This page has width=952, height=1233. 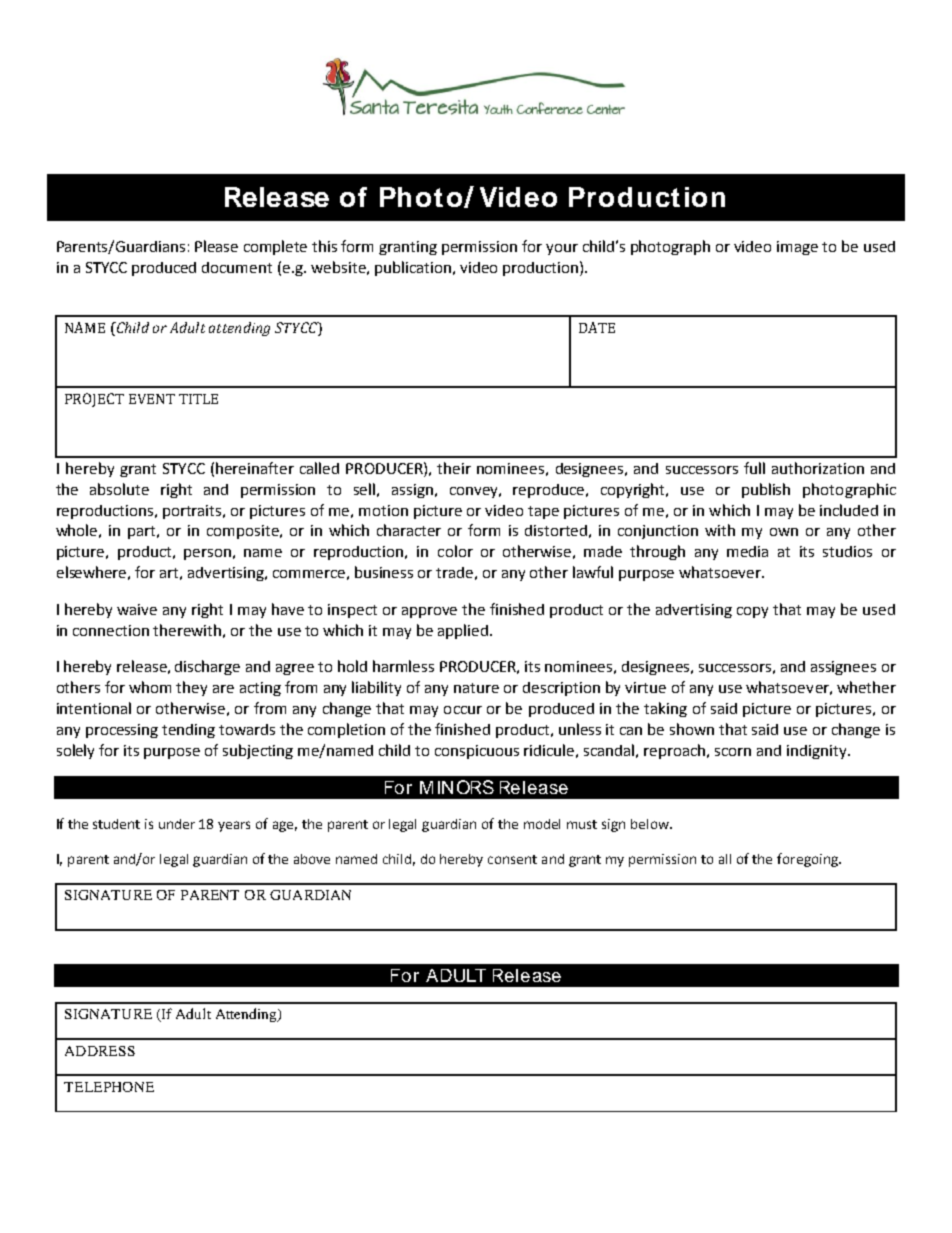 I want to click on publication, so click(x=413, y=268).
